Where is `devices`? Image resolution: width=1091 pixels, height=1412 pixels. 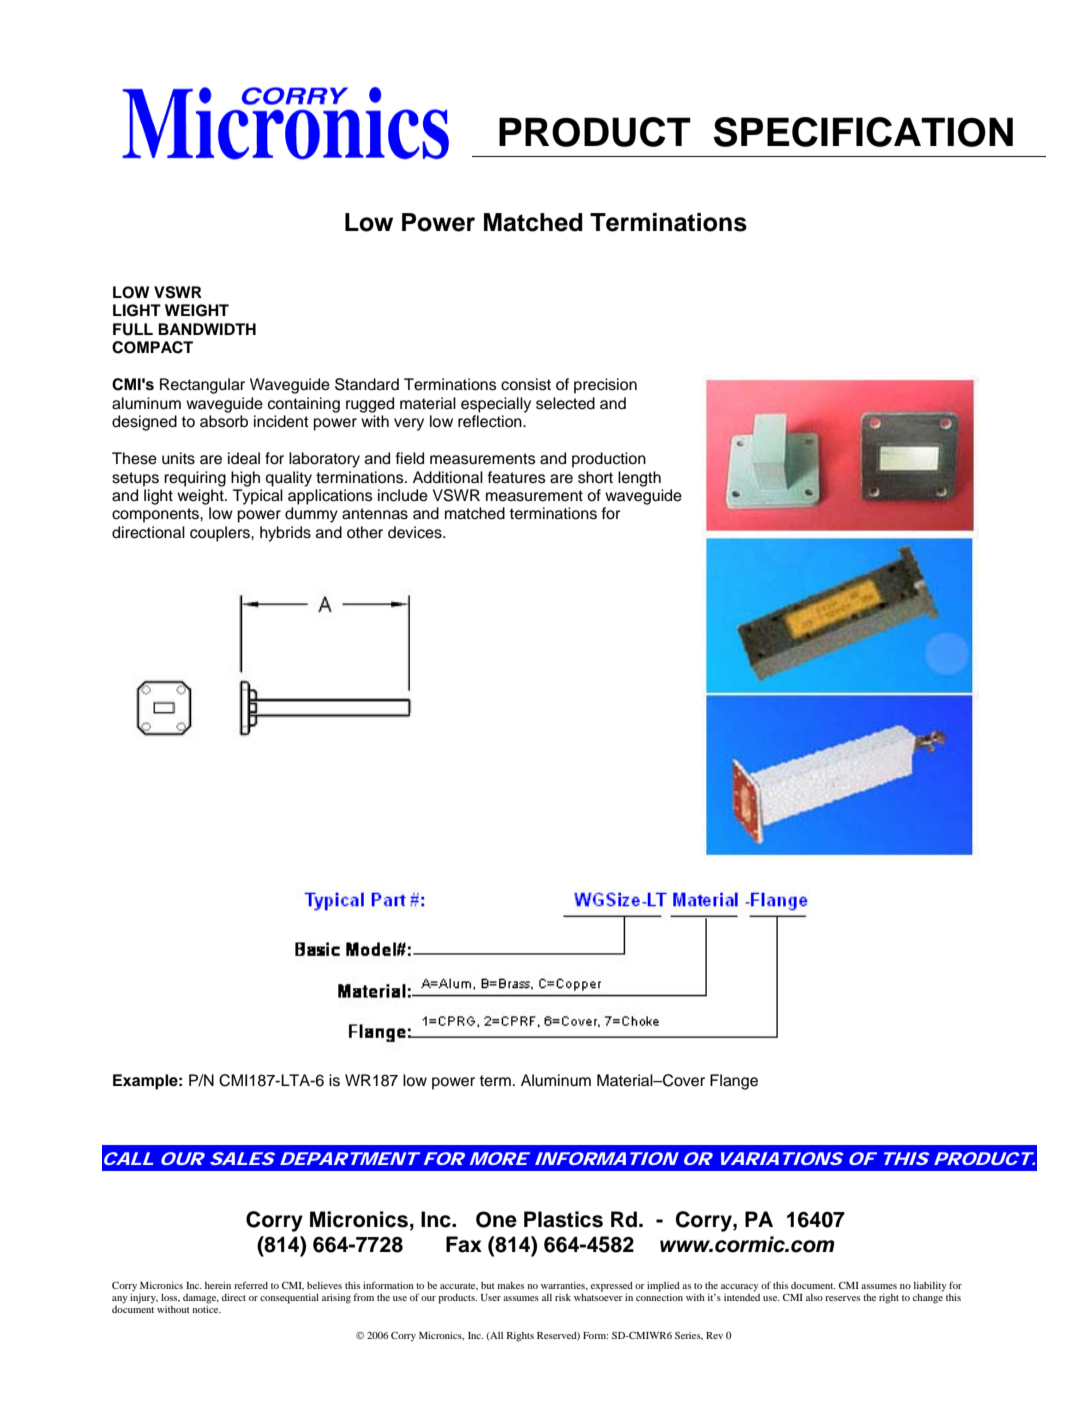
devices is located at coordinates (416, 532).
